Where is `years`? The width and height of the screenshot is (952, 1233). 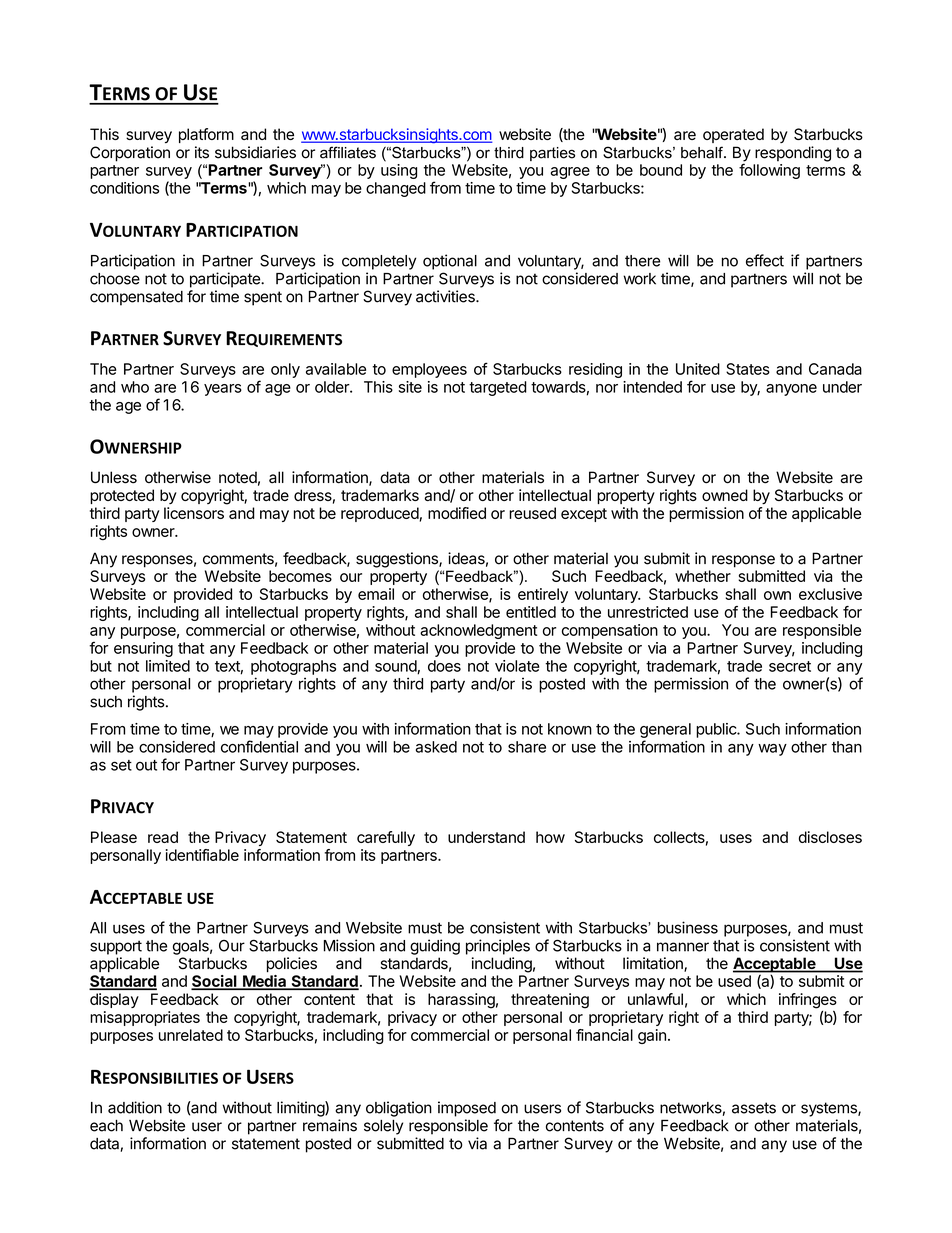 years is located at coordinates (223, 390).
